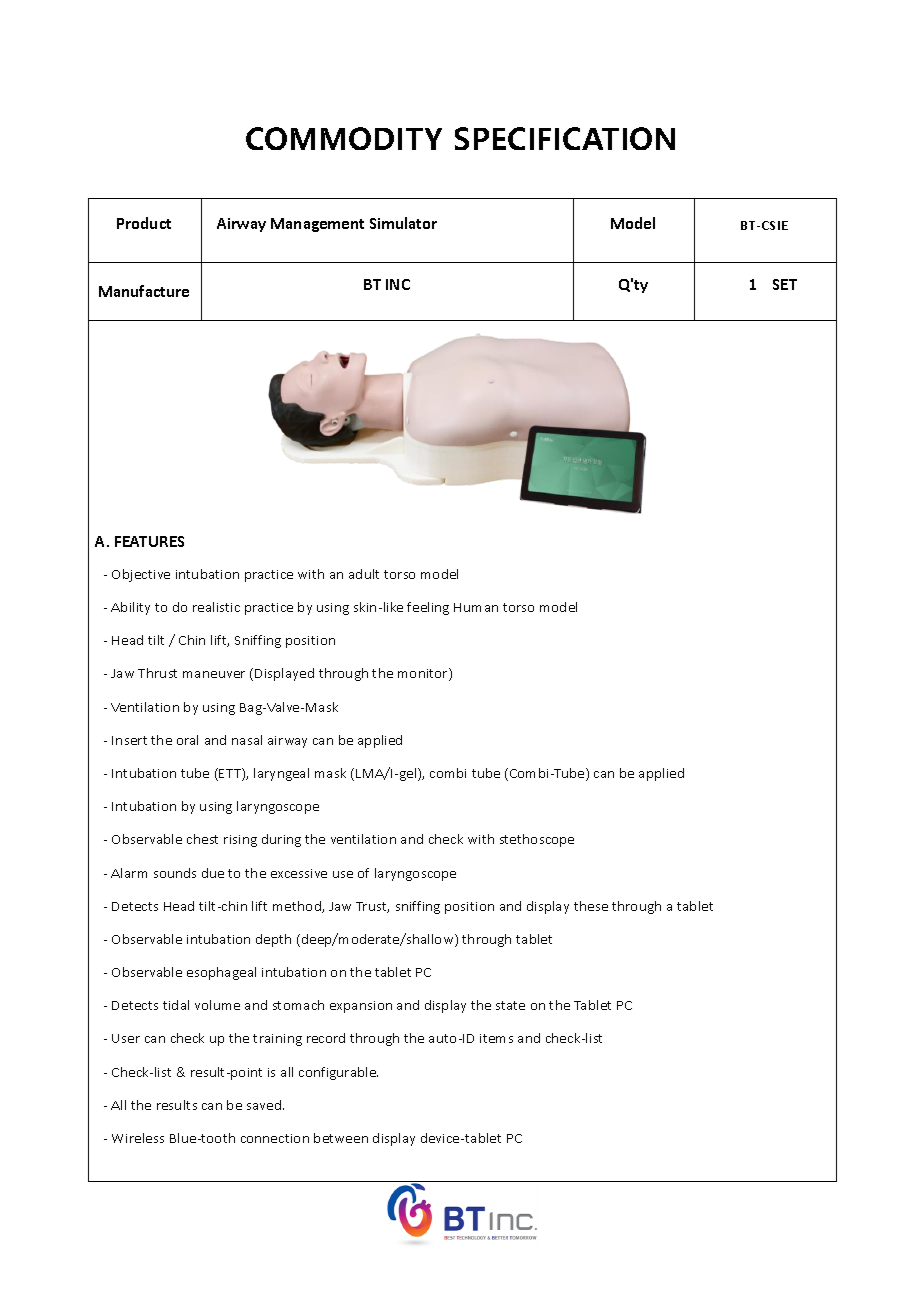 This page has height=1308, width=924. Describe the element at coordinates (428, 608) in the page. I see `feeling` at that location.
